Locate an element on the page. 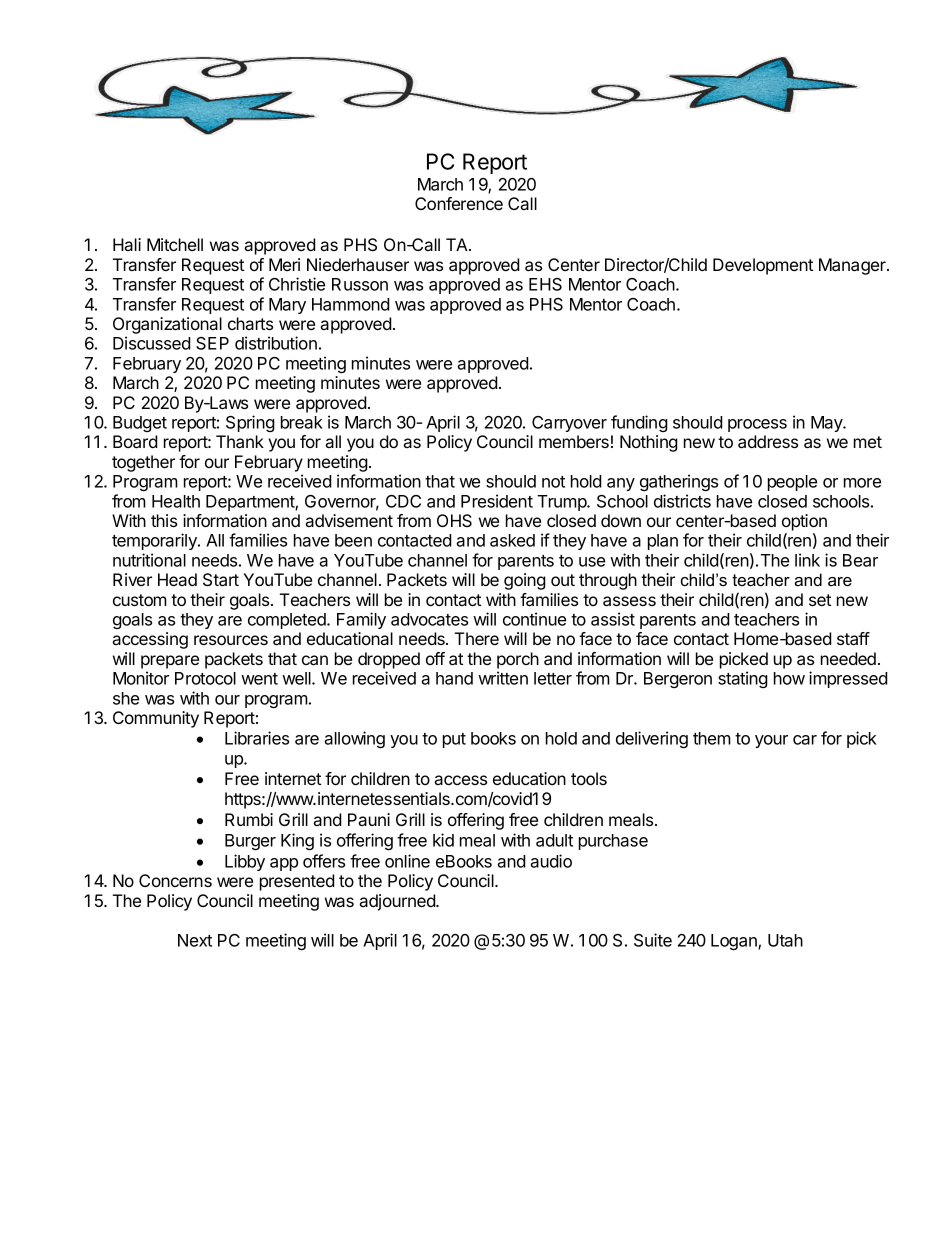 The height and width of the page is (1233, 952). going is located at coordinates (525, 581).
